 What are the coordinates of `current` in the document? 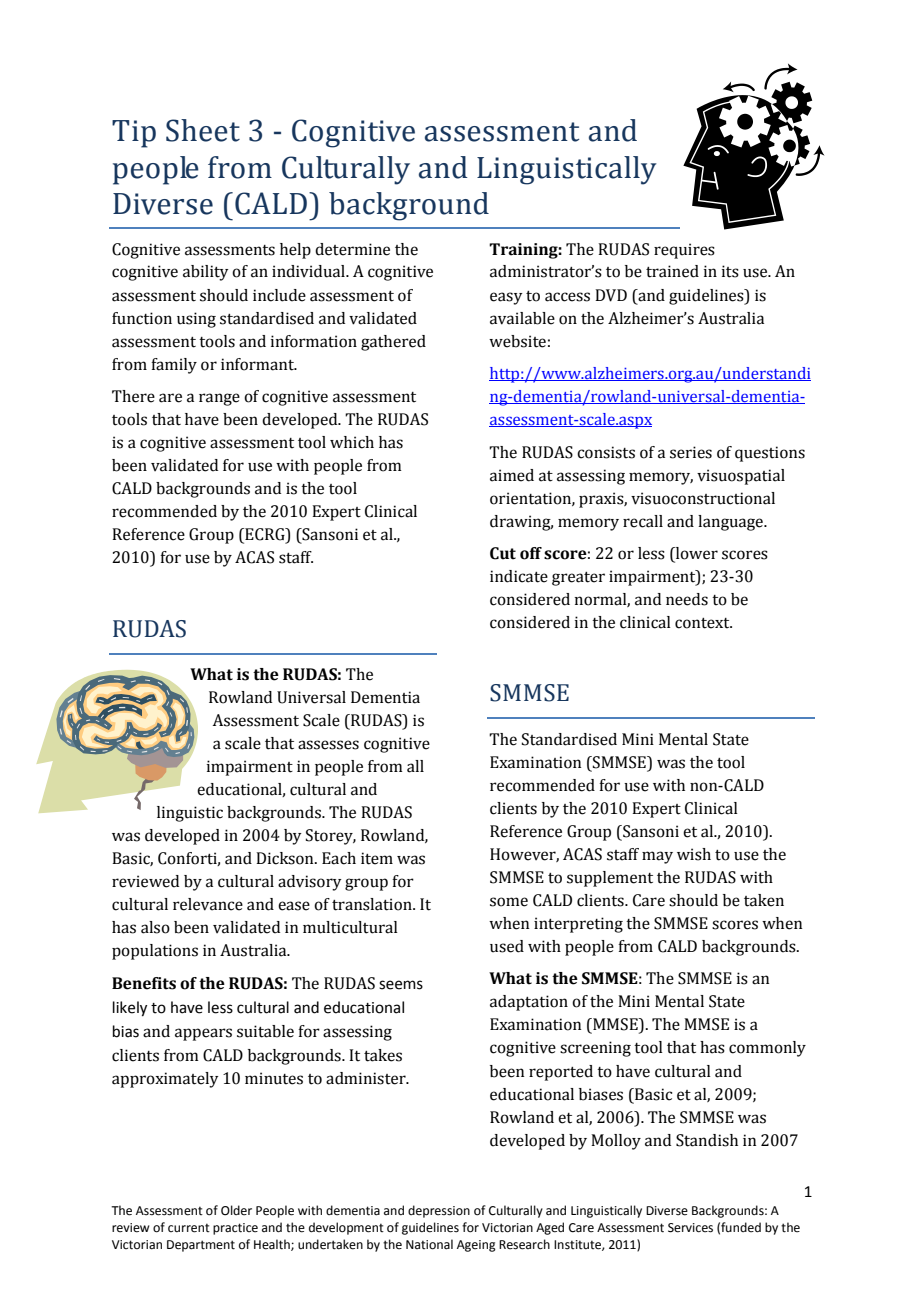 It's located at (189, 1228).
